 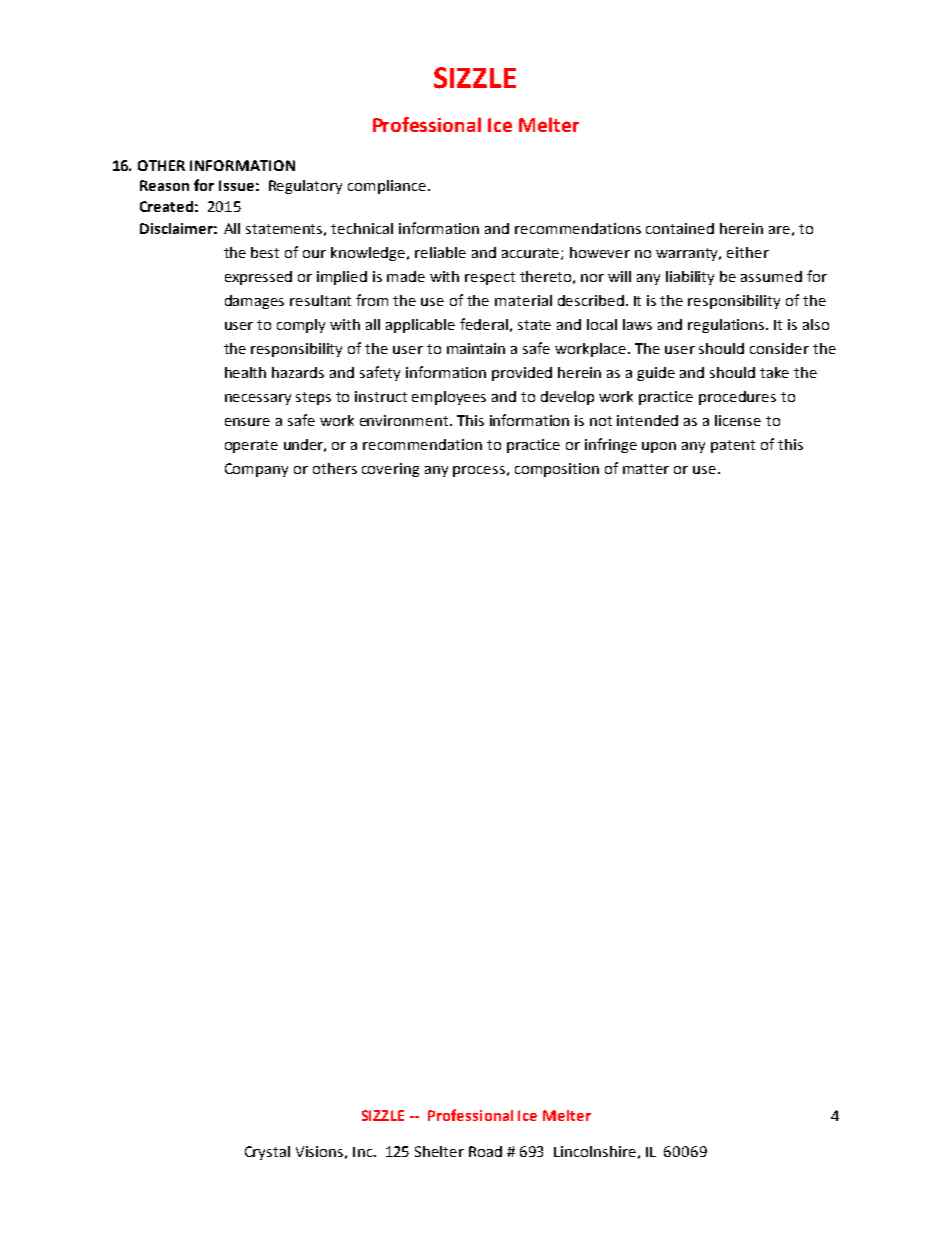 What do you see at coordinates (646, 469) in the screenshot?
I see `matter` at bounding box center [646, 469].
